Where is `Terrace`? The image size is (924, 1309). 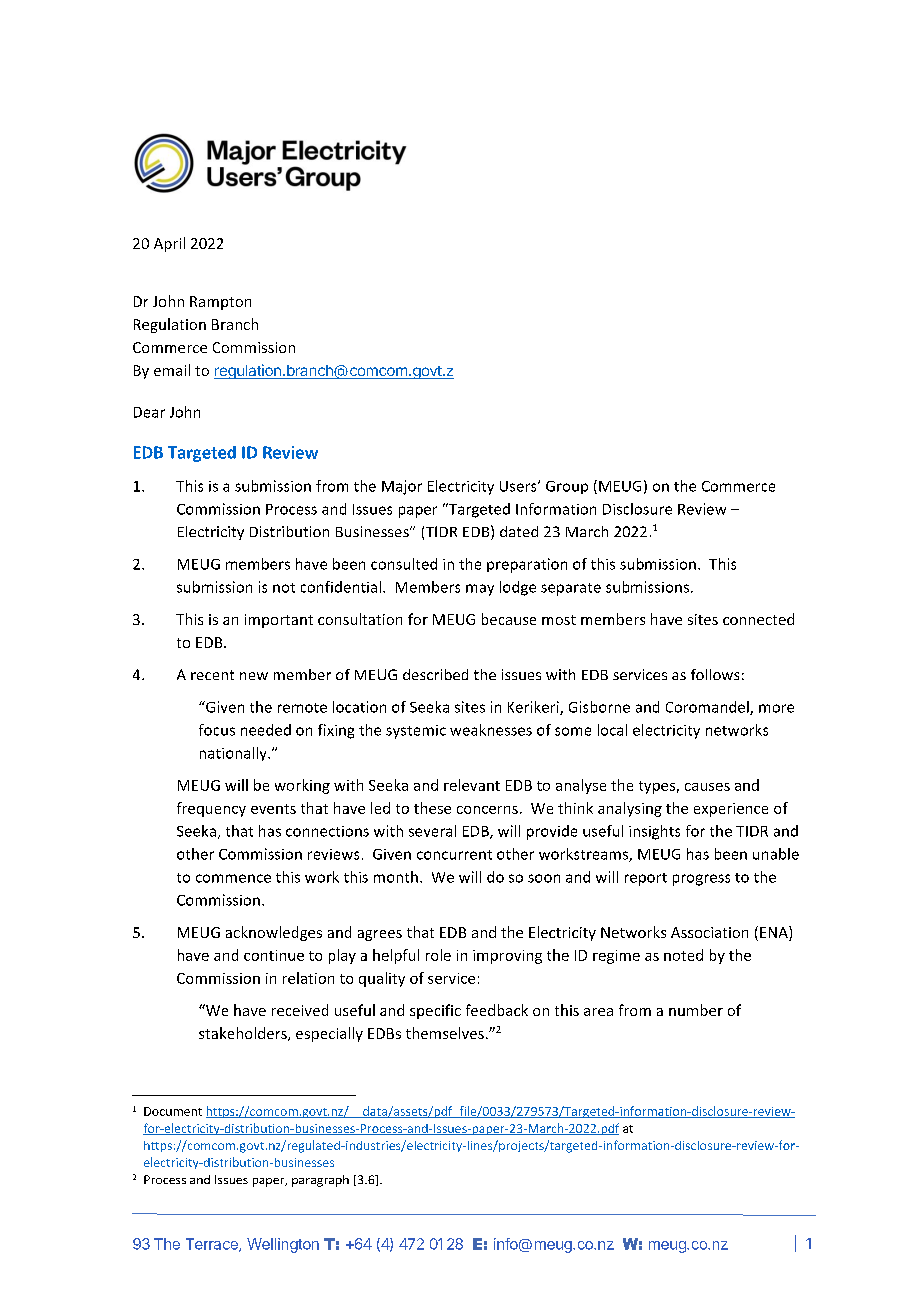
Terrace is located at coordinates (213, 1245).
